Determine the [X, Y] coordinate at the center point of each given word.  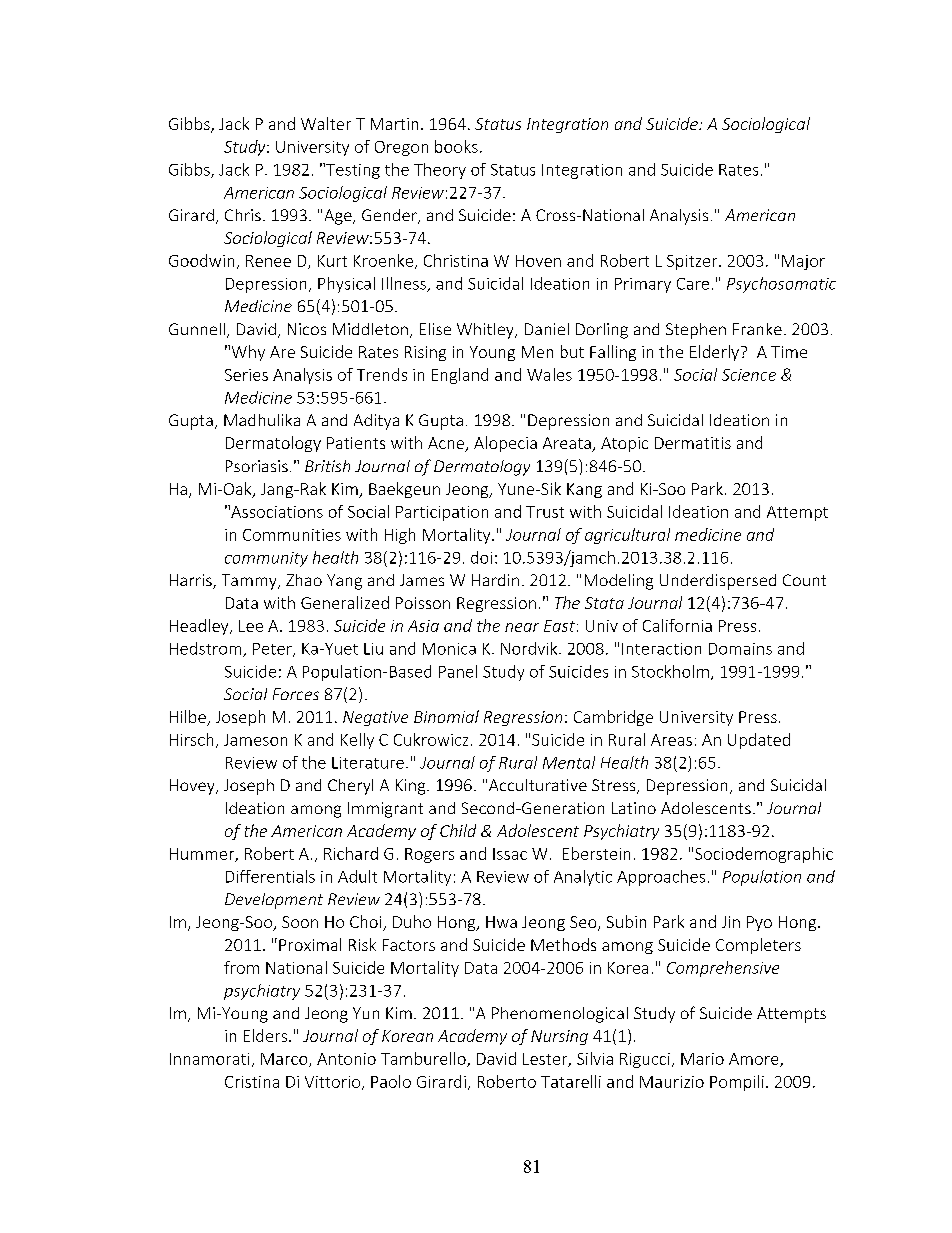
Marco [285, 1060]
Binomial [446, 716]
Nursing [559, 1037]
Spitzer [693, 262]
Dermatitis [693, 443]
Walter [326, 123]
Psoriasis [257, 466]
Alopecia [505, 444]
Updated [759, 741]
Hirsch [191, 739]
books [456, 146]
